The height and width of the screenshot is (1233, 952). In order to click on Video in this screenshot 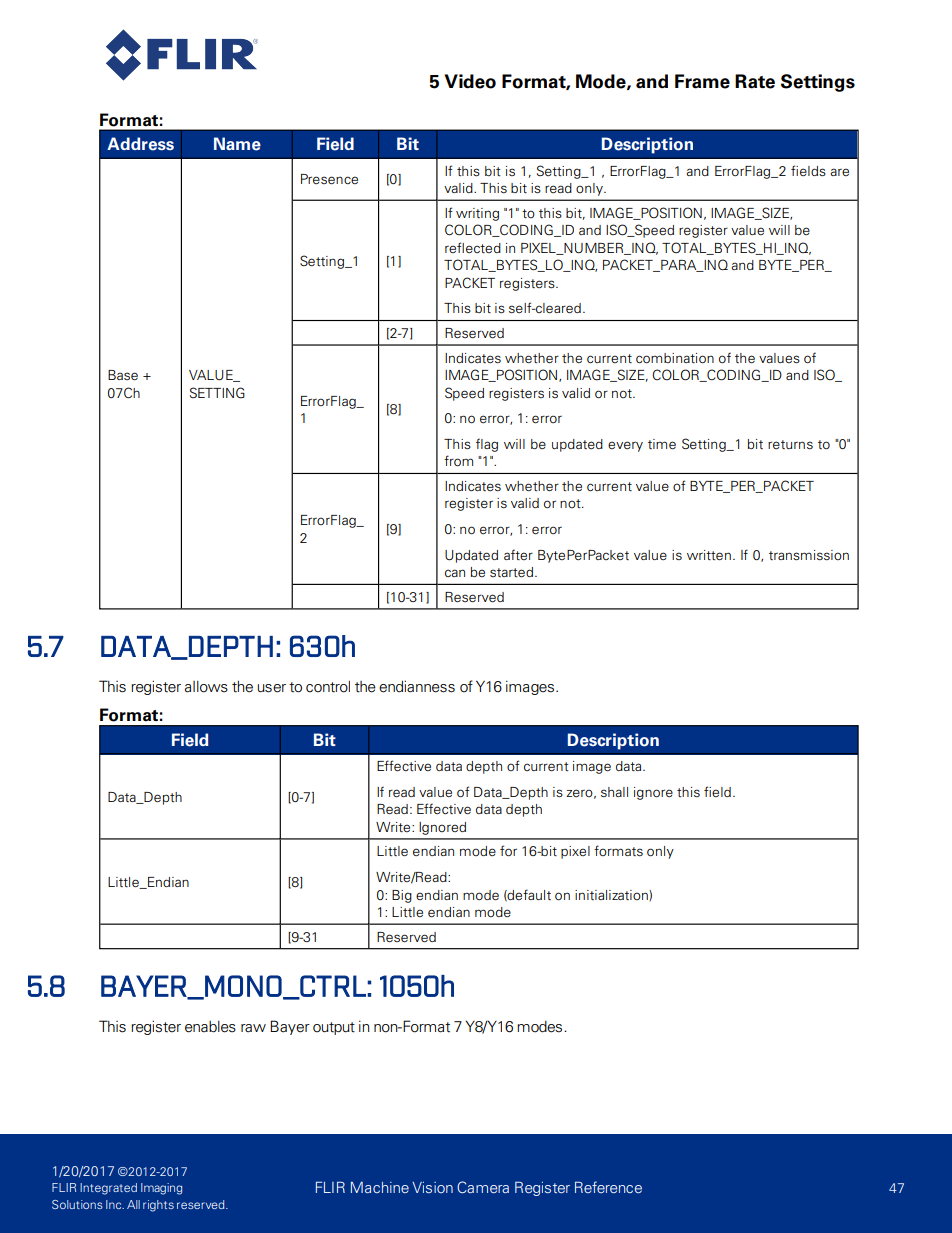, I will do `click(470, 81)`.
